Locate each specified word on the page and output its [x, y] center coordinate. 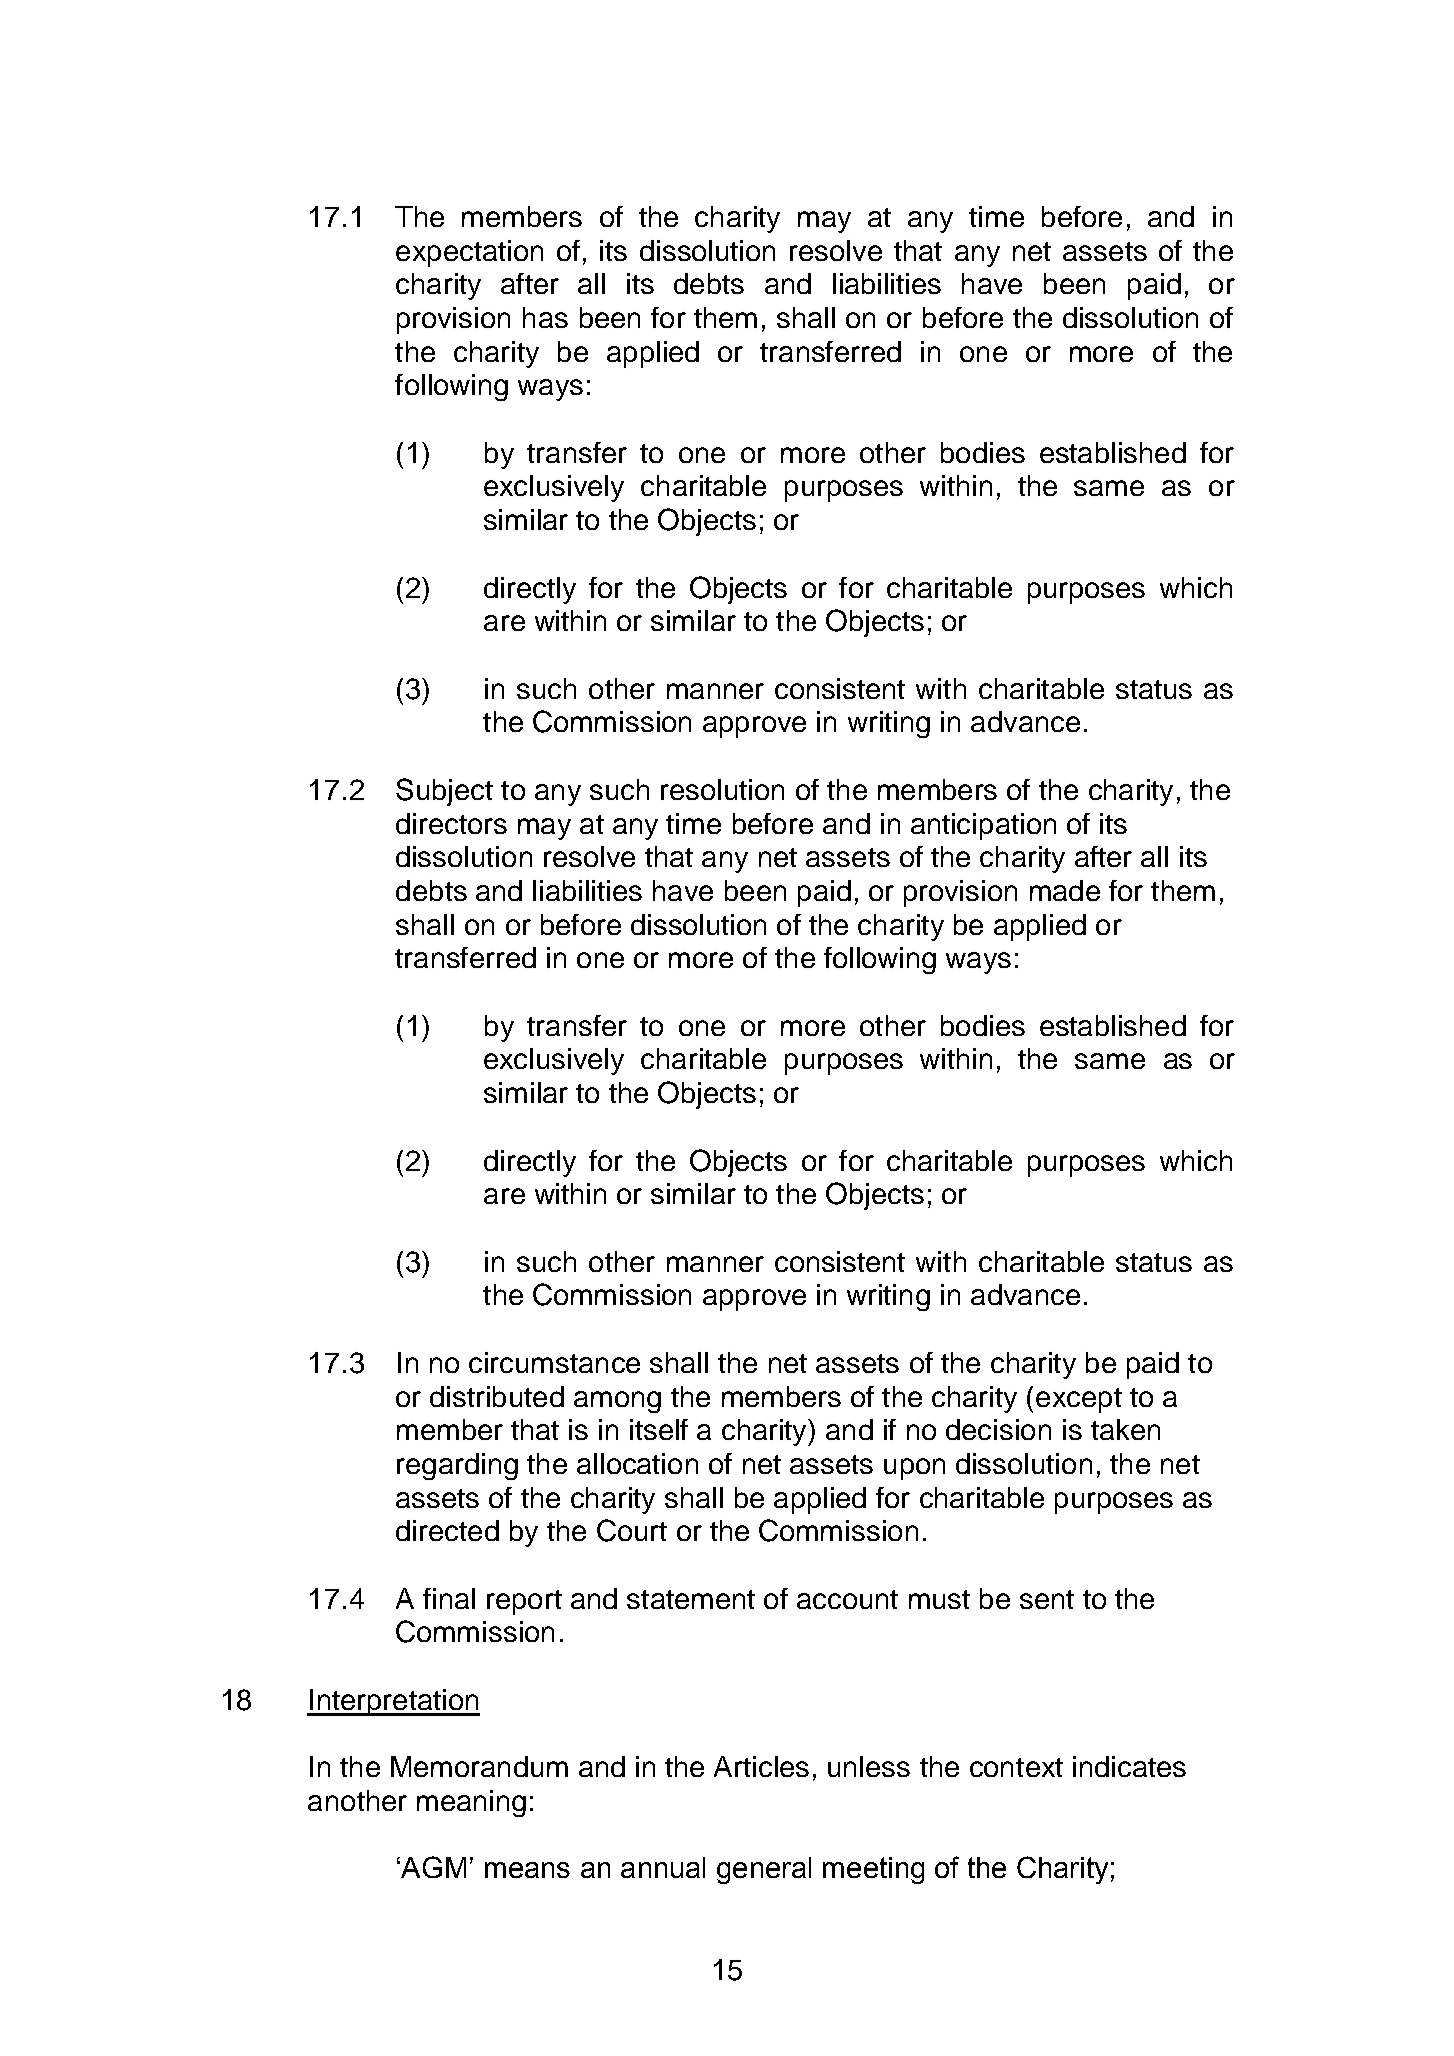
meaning [471, 1803]
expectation [469, 253]
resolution [722, 789]
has [545, 317]
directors [451, 823]
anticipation [983, 826]
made [1065, 890]
